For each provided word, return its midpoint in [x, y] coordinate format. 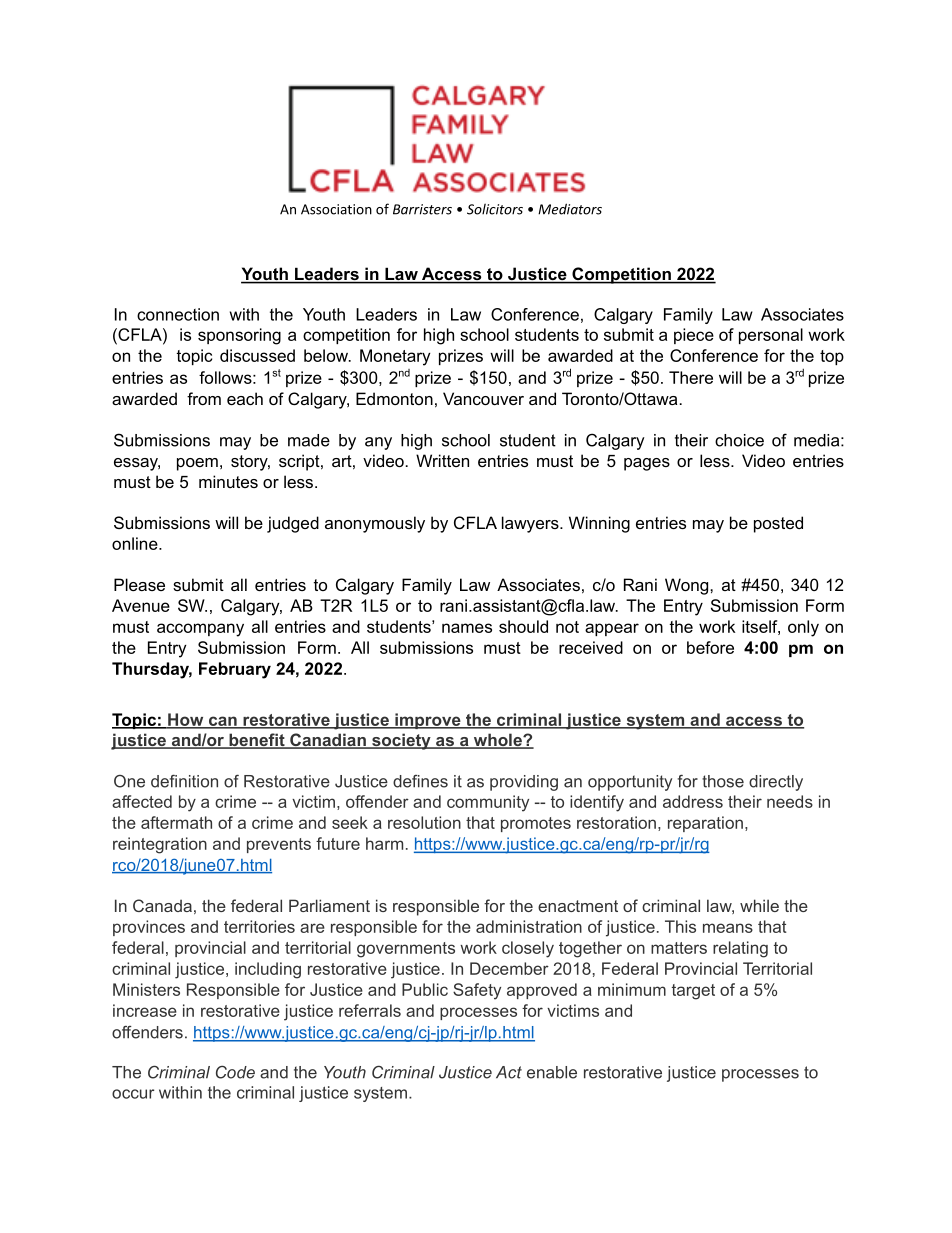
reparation [705, 824]
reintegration [160, 845]
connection [178, 314]
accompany [200, 630]
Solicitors [495, 209]
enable [552, 1072]
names [467, 628]
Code [235, 1072]
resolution [424, 822]
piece [694, 336]
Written [442, 460]
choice [739, 440]
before [710, 647]
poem [197, 464]
